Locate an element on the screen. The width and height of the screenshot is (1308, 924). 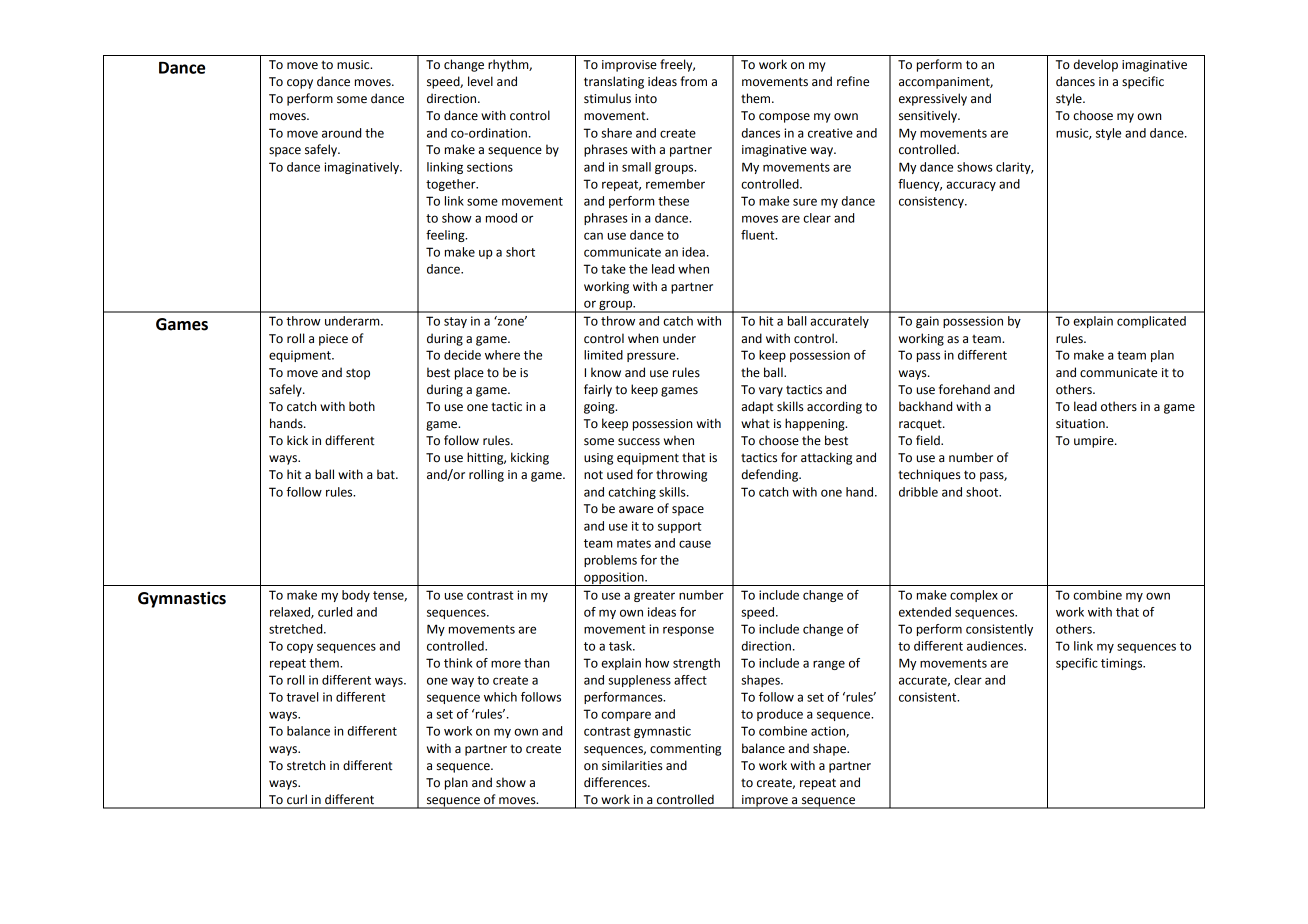
stay is located at coordinates (455, 322).
